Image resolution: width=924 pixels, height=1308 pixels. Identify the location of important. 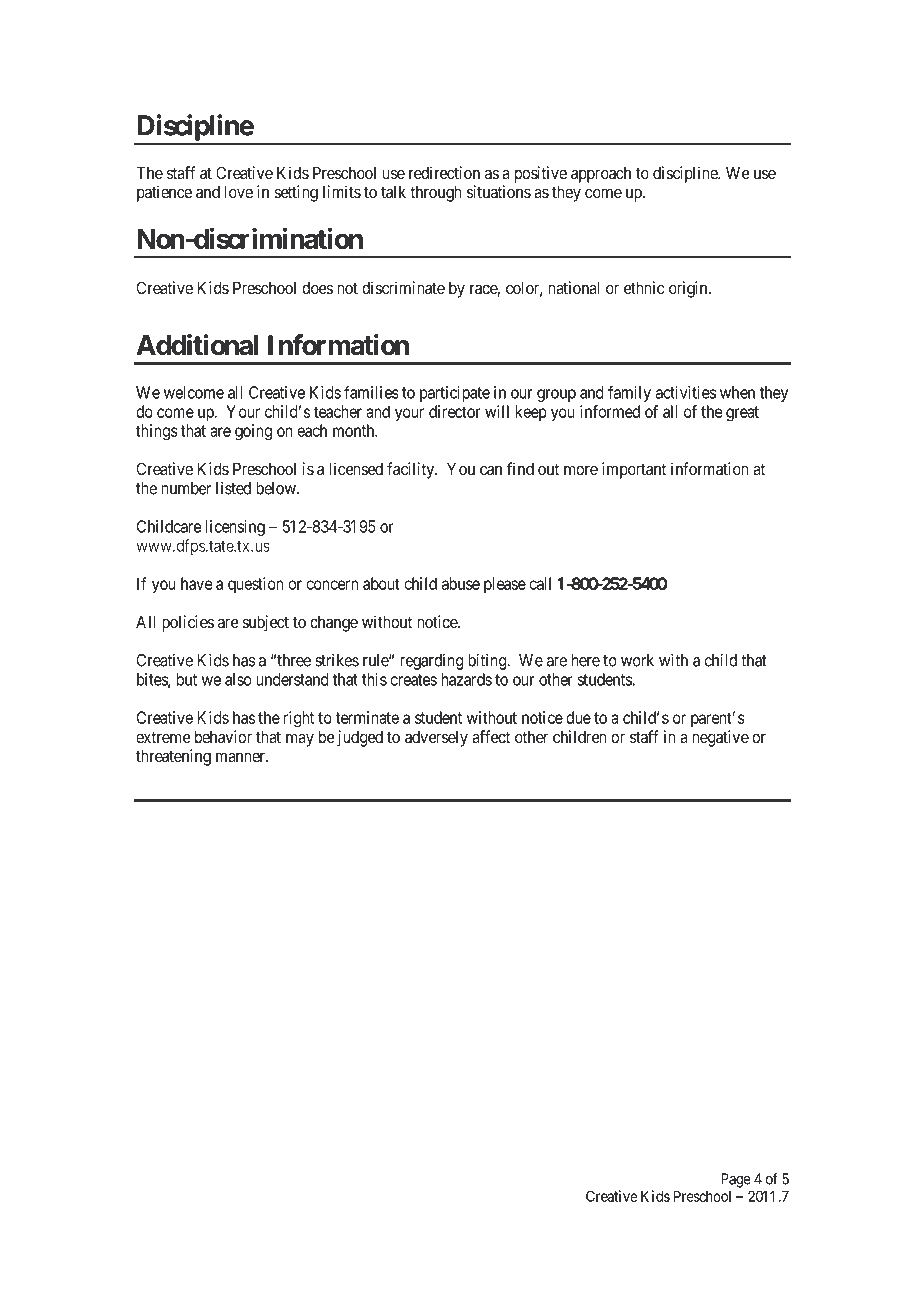
(634, 470).
